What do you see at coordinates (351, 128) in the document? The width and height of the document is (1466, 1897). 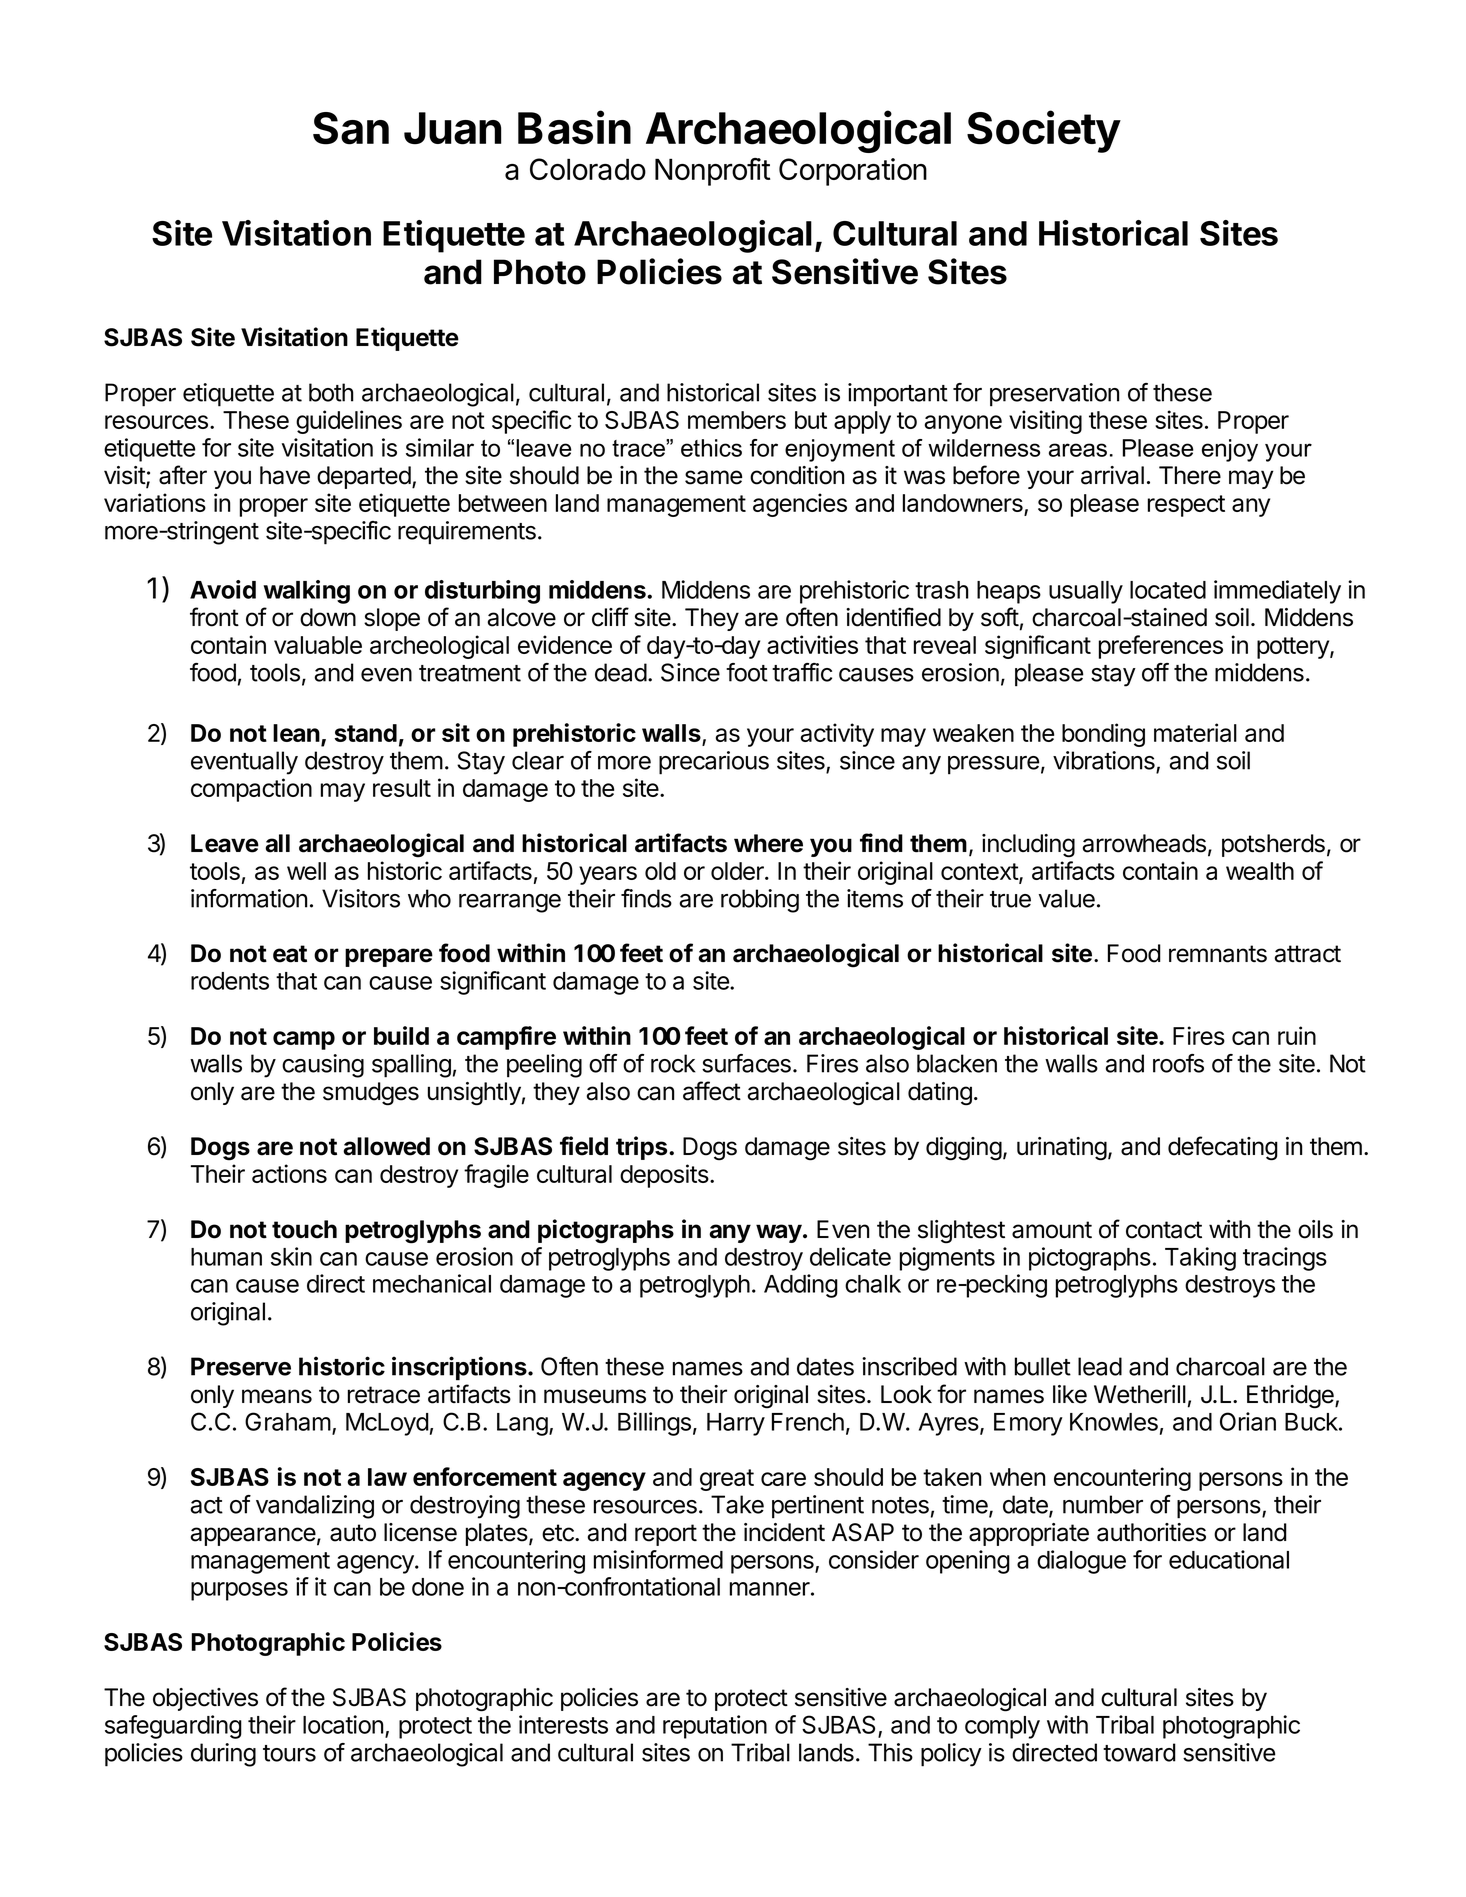 I see `San` at bounding box center [351, 128].
